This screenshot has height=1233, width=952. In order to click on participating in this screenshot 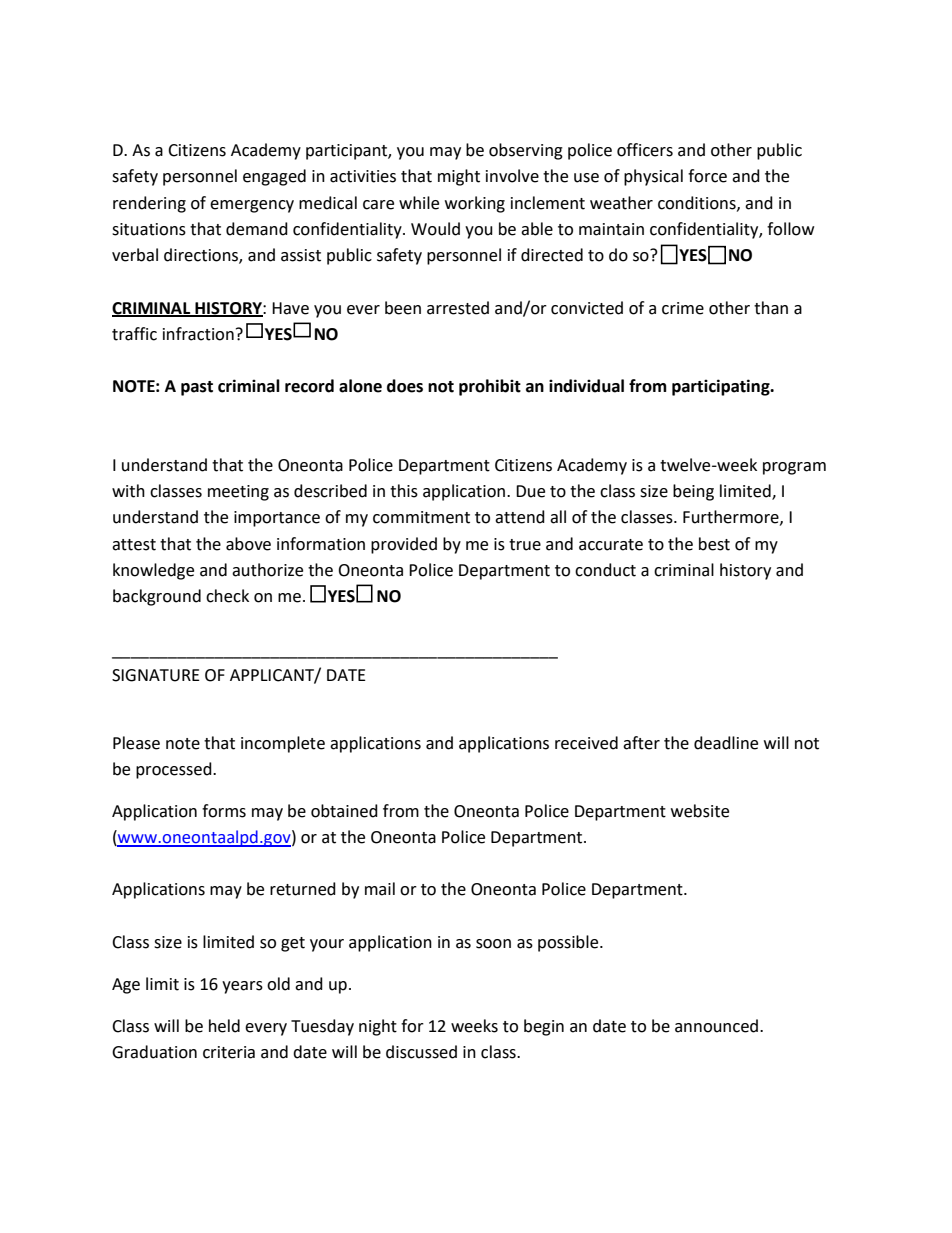, I will do `click(722, 387)`.
